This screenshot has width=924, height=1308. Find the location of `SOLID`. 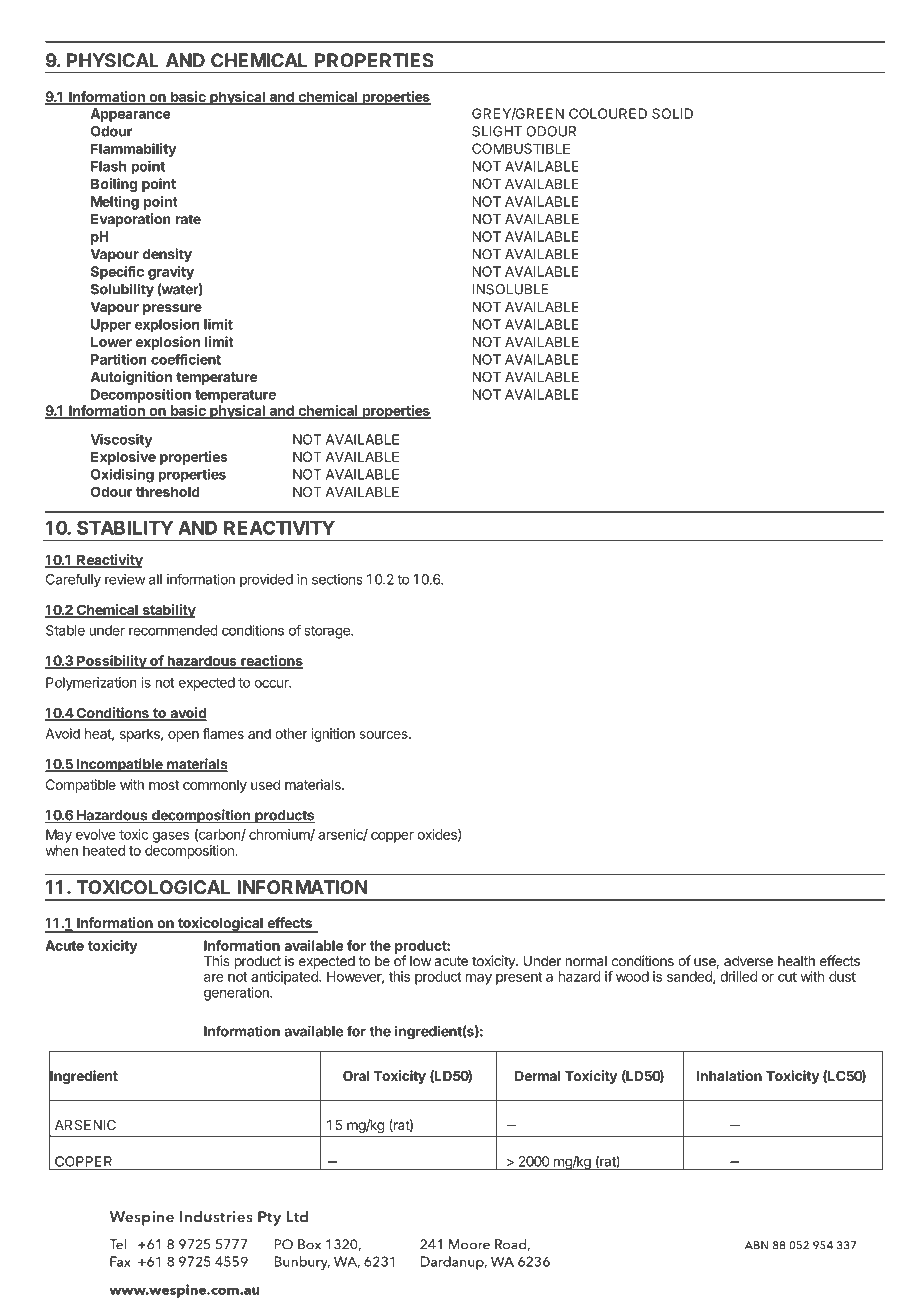

SOLID is located at coordinates (672, 113).
